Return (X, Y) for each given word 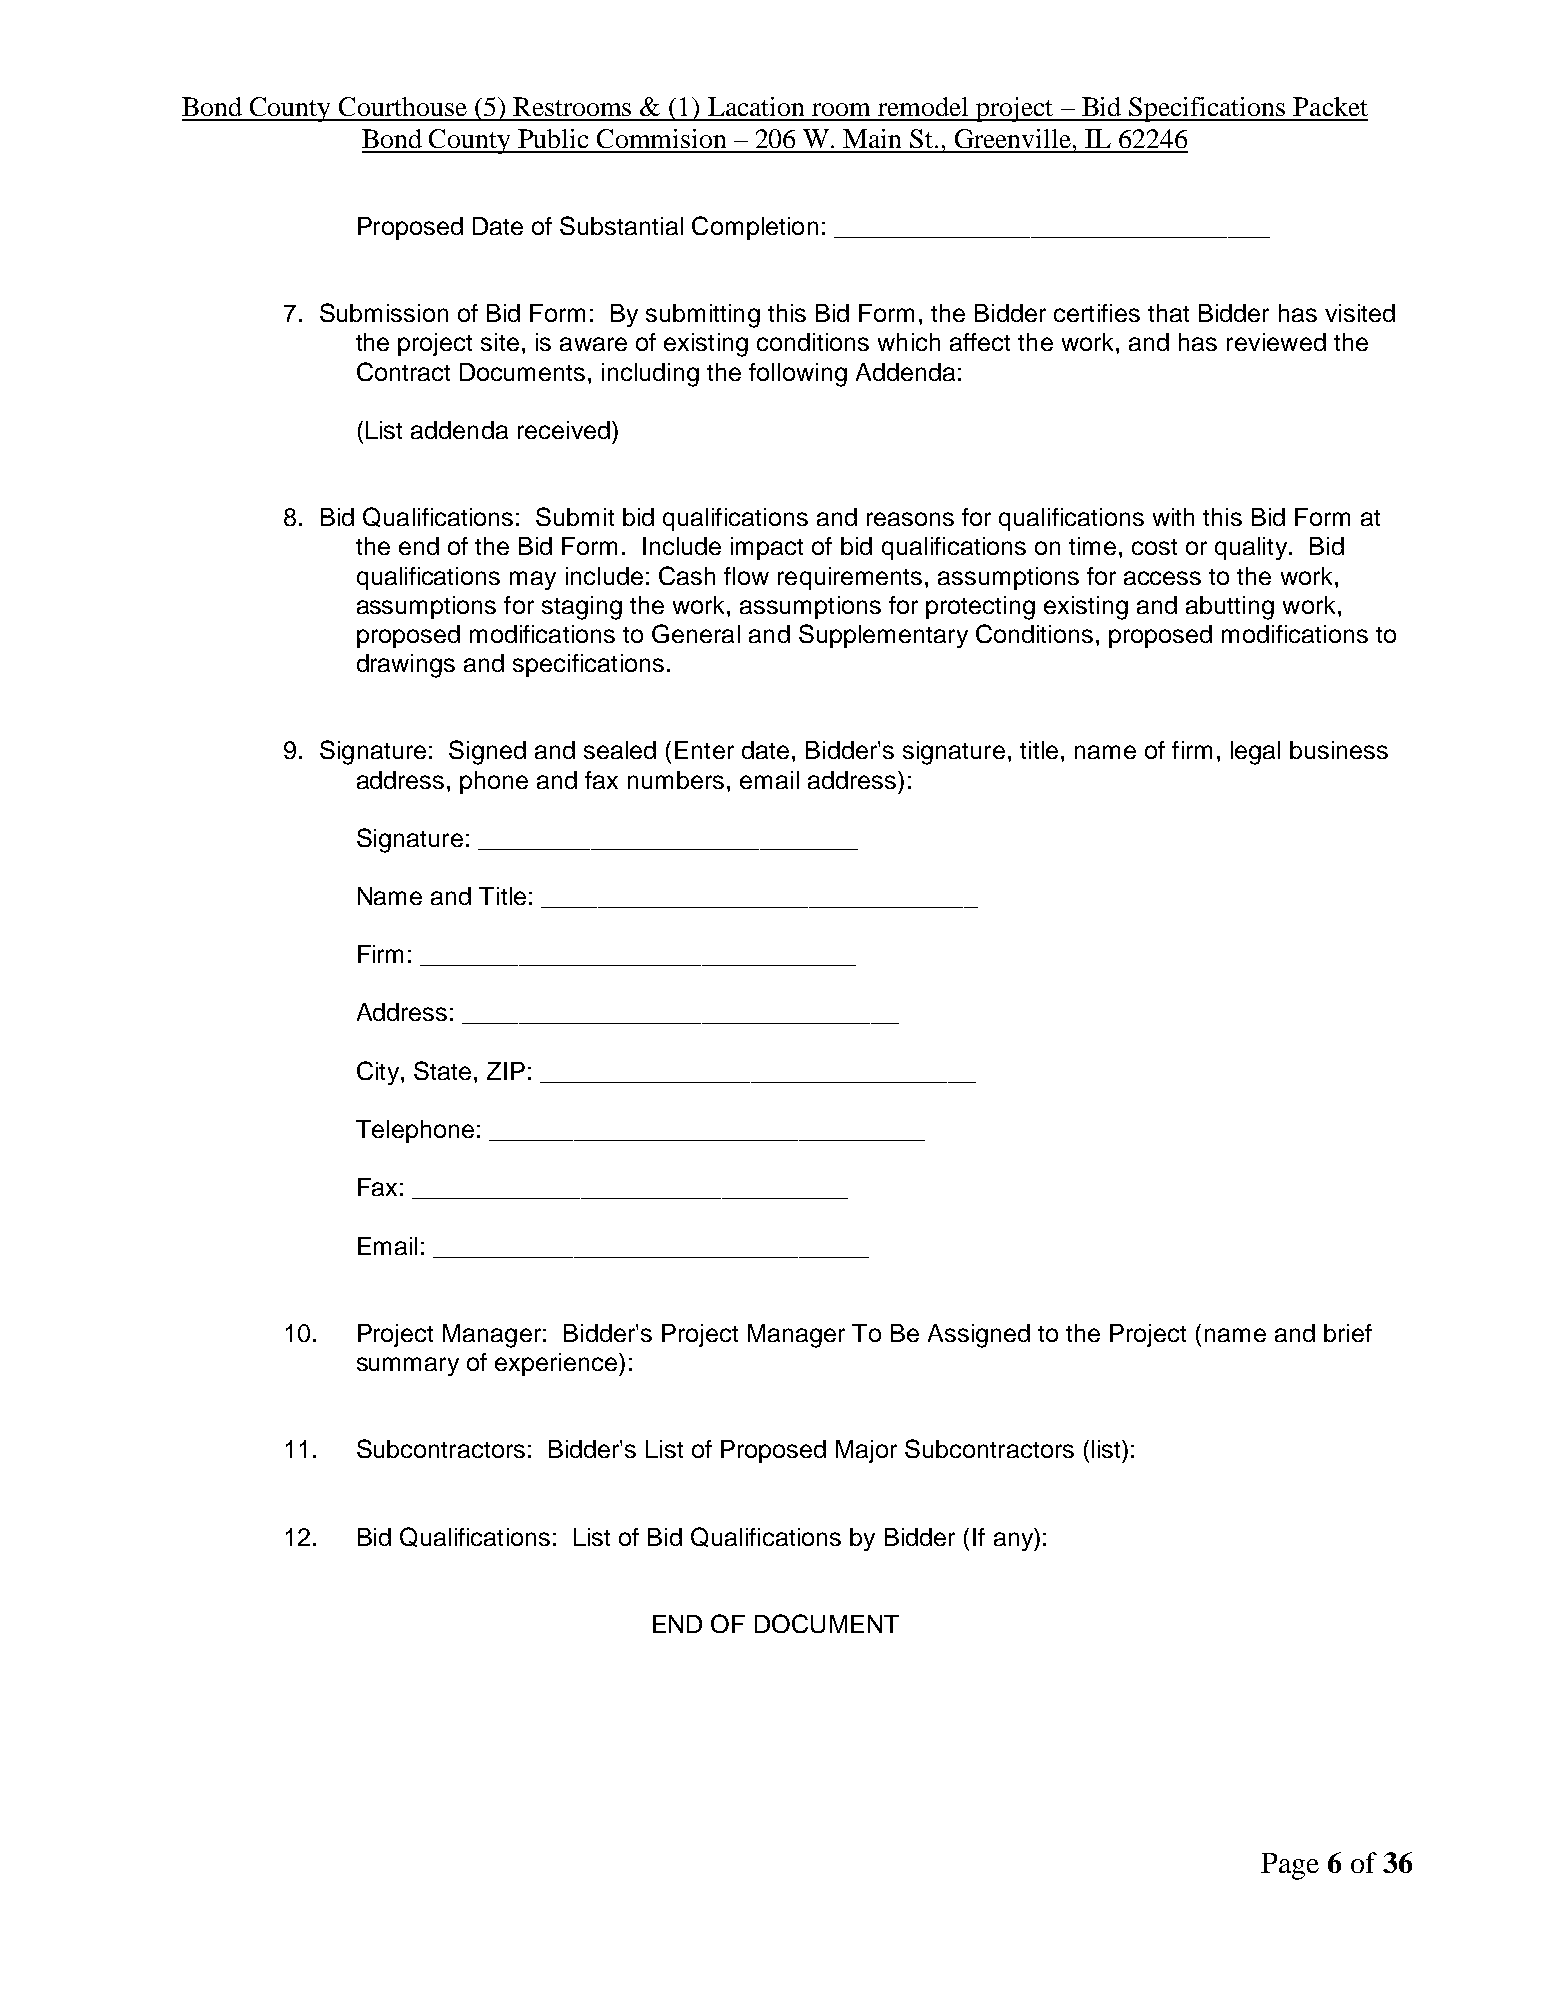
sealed (620, 750)
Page (1290, 1866)
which (909, 342)
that (1168, 313)
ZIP (506, 1071)
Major (866, 1451)
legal (1255, 753)
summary (408, 1366)
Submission (384, 312)
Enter (704, 750)
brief (1348, 1333)
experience (557, 1364)
